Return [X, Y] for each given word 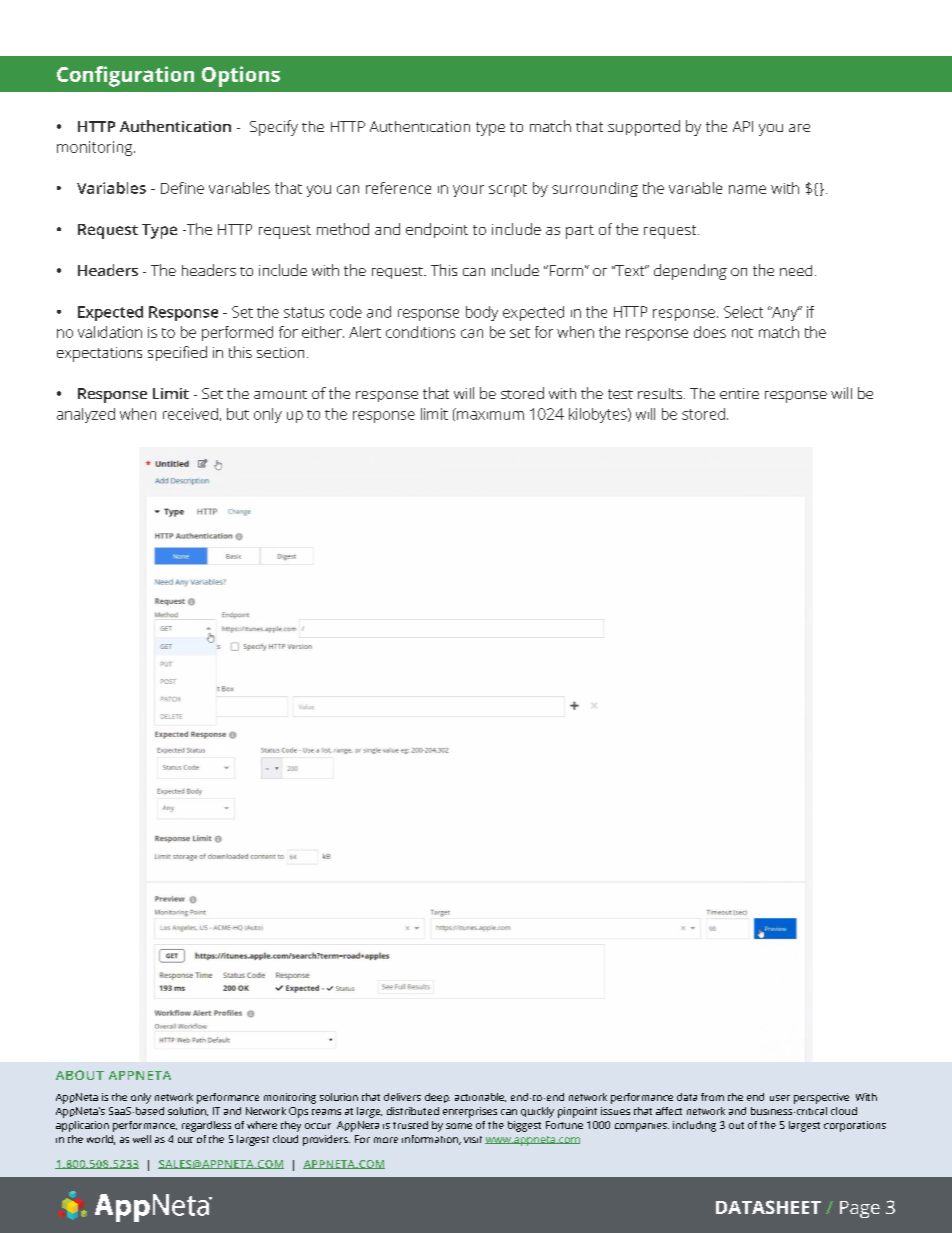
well [142, 1139]
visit [473, 1139]
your [468, 191]
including [694, 1126]
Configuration [125, 76]
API [743, 126]
